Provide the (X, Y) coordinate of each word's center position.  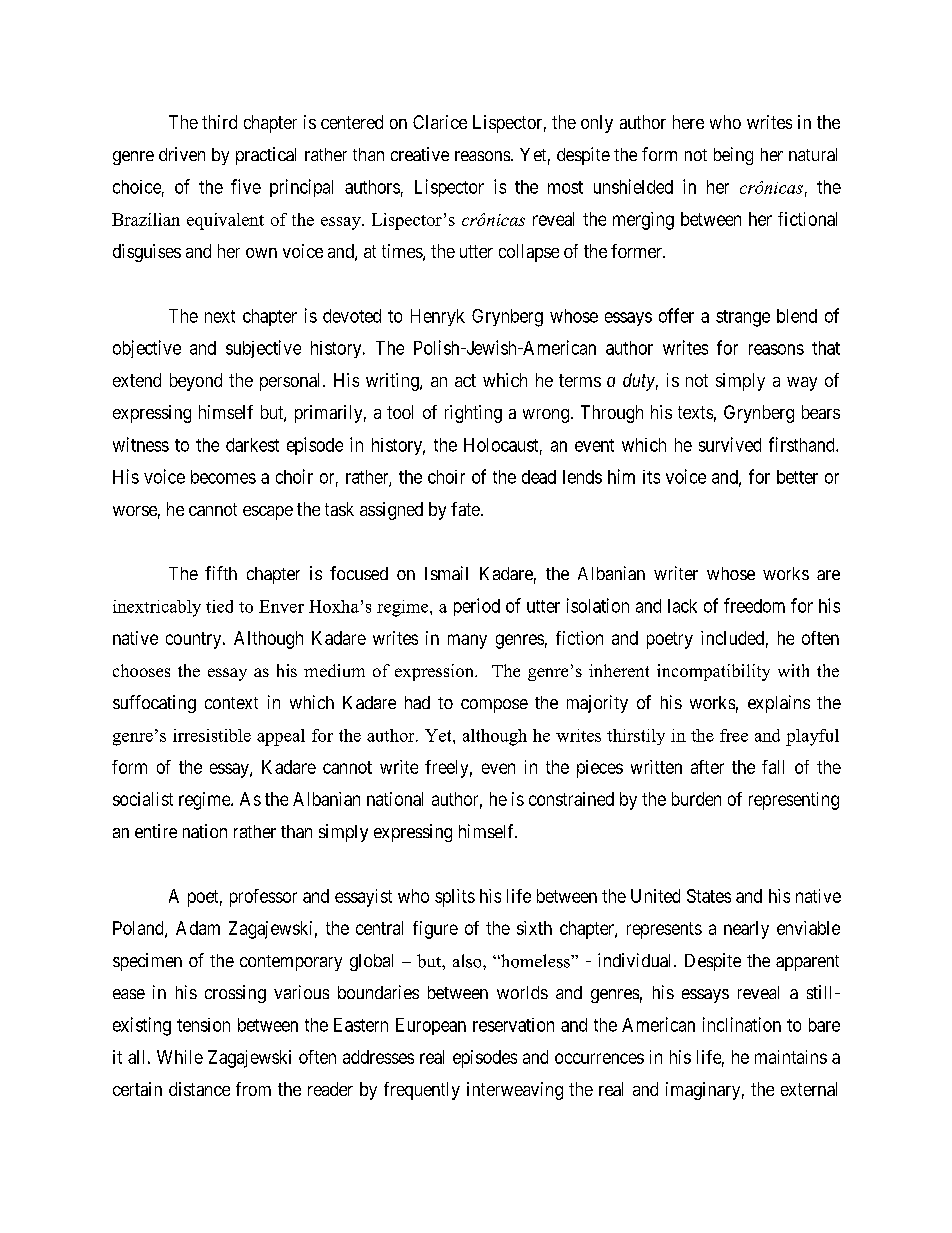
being (733, 156)
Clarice (440, 122)
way (802, 384)
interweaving (515, 1091)
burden (696, 799)
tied (219, 606)
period (477, 607)
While (180, 1057)
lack (682, 606)
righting (473, 414)
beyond (196, 382)
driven (182, 154)
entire (156, 831)
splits (455, 898)
